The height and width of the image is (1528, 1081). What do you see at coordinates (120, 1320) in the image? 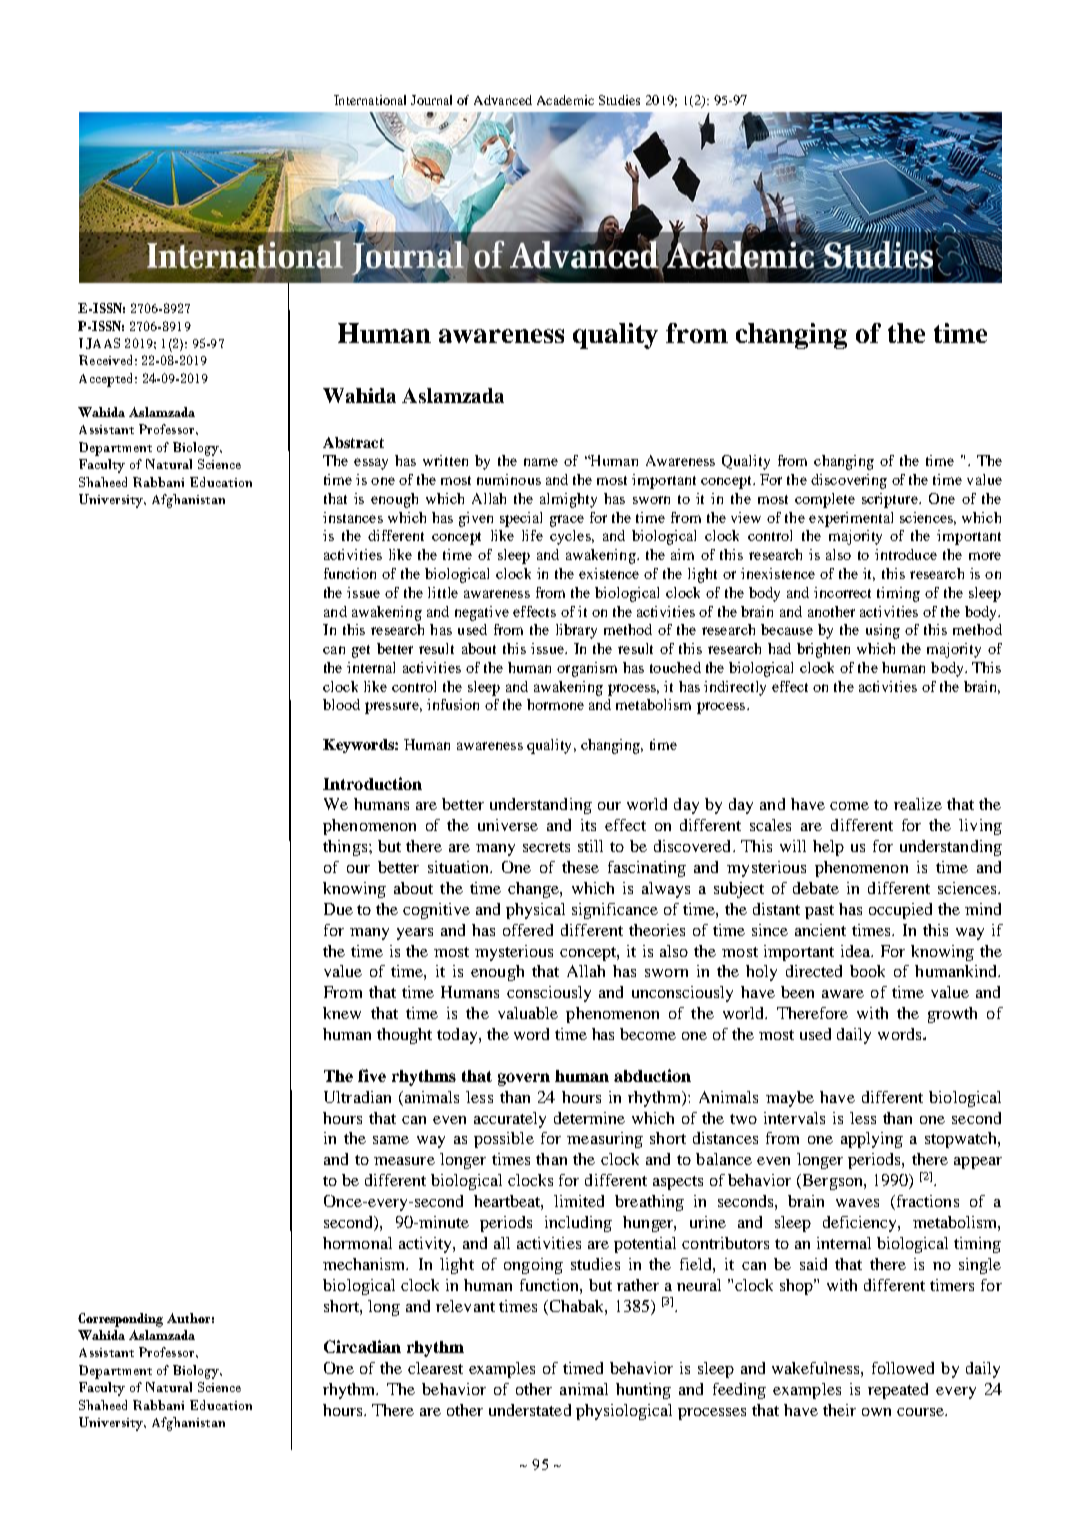
I see `Corresponding` at bounding box center [120, 1320].
